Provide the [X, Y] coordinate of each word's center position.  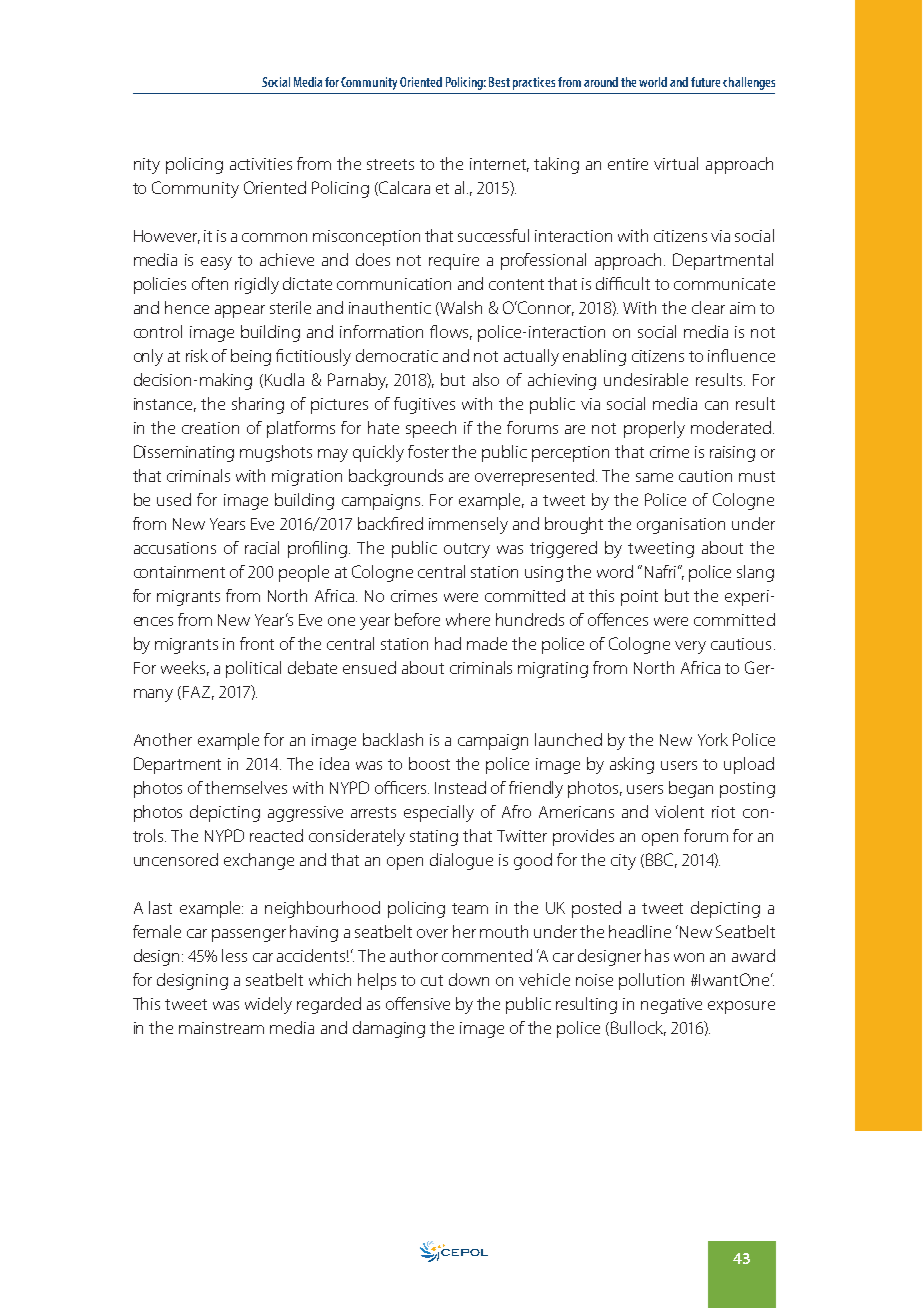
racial [262, 547]
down [469, 979]
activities [261, 164]
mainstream [221, 1028]
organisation [681, 526]
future [705, 82]
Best [499, 82]
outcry [467, 550]
